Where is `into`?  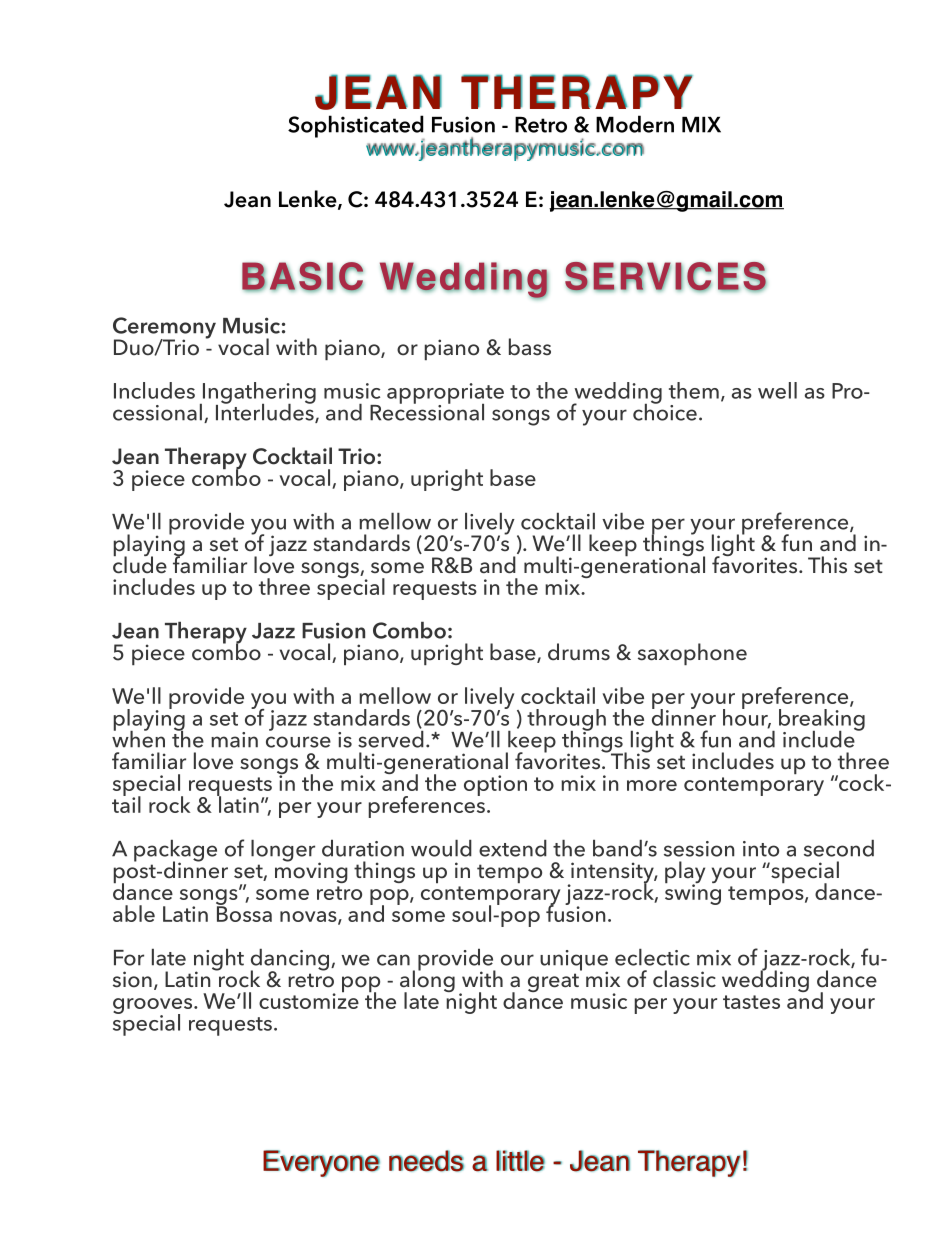
into is located at coordinates (761, 849).
